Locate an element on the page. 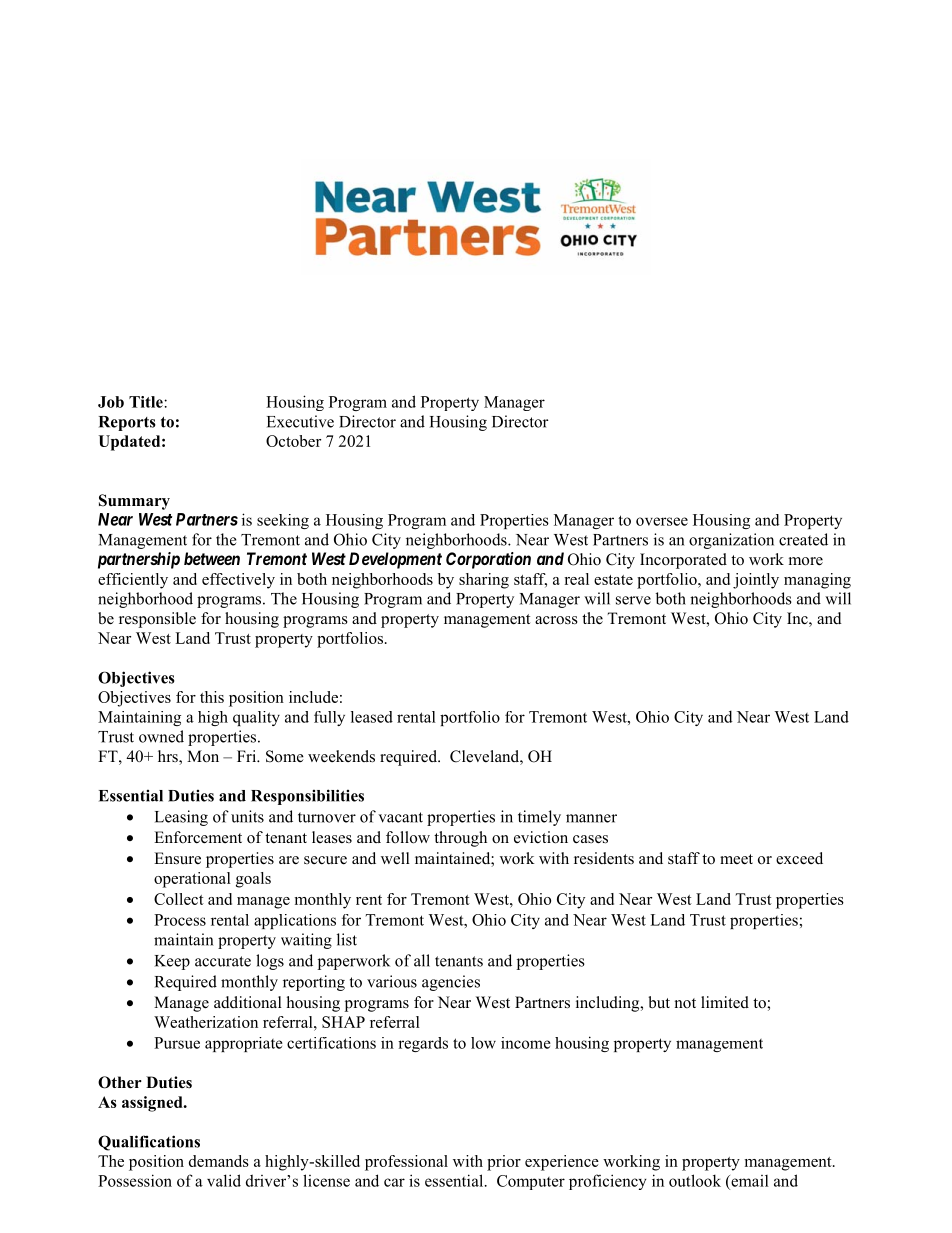  prior is located at coordinates (504, 1163).
